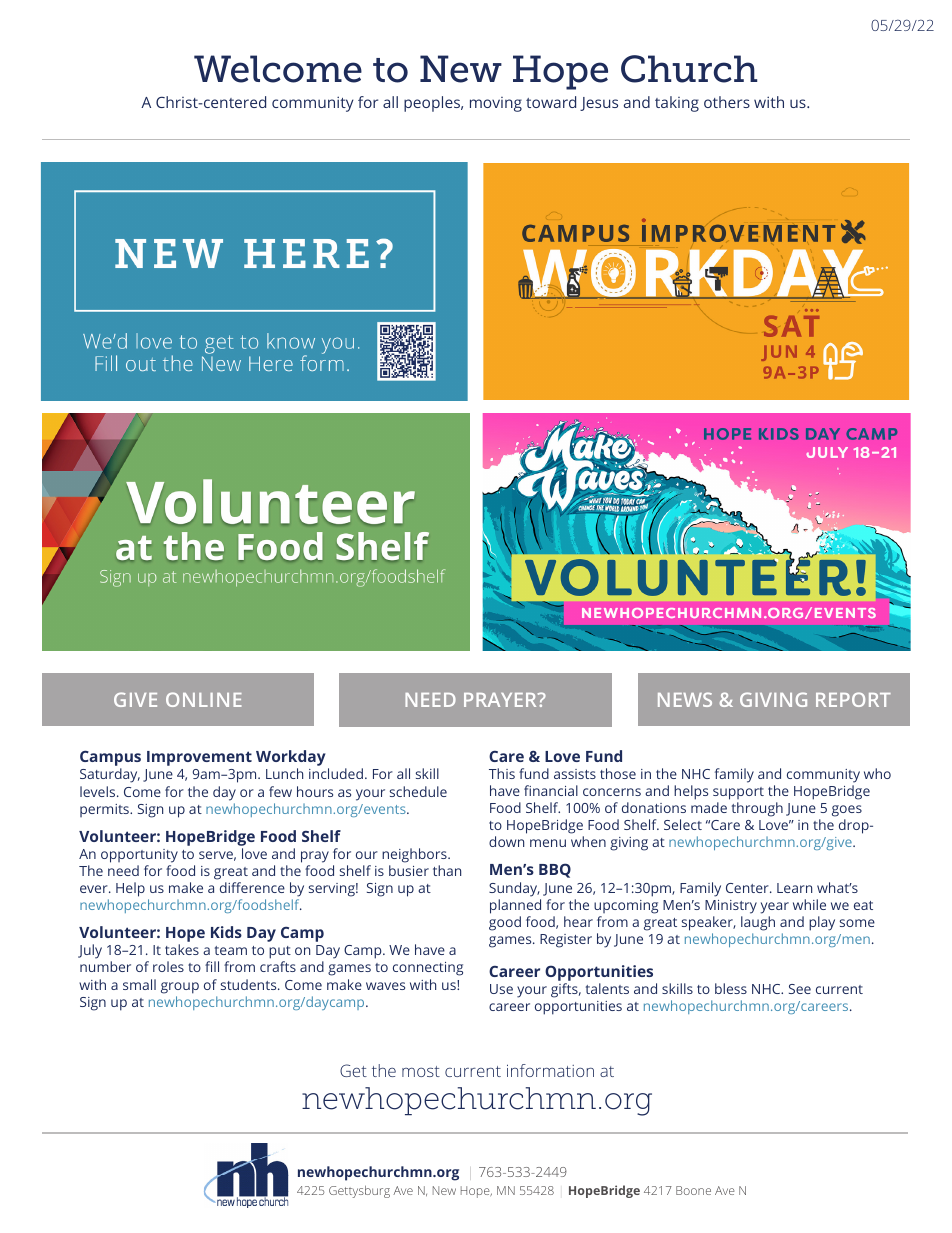  What do you see at coordinates (359, 1191) in the page?
I see `Gettysburg` at bounding box center [359, 1191].
